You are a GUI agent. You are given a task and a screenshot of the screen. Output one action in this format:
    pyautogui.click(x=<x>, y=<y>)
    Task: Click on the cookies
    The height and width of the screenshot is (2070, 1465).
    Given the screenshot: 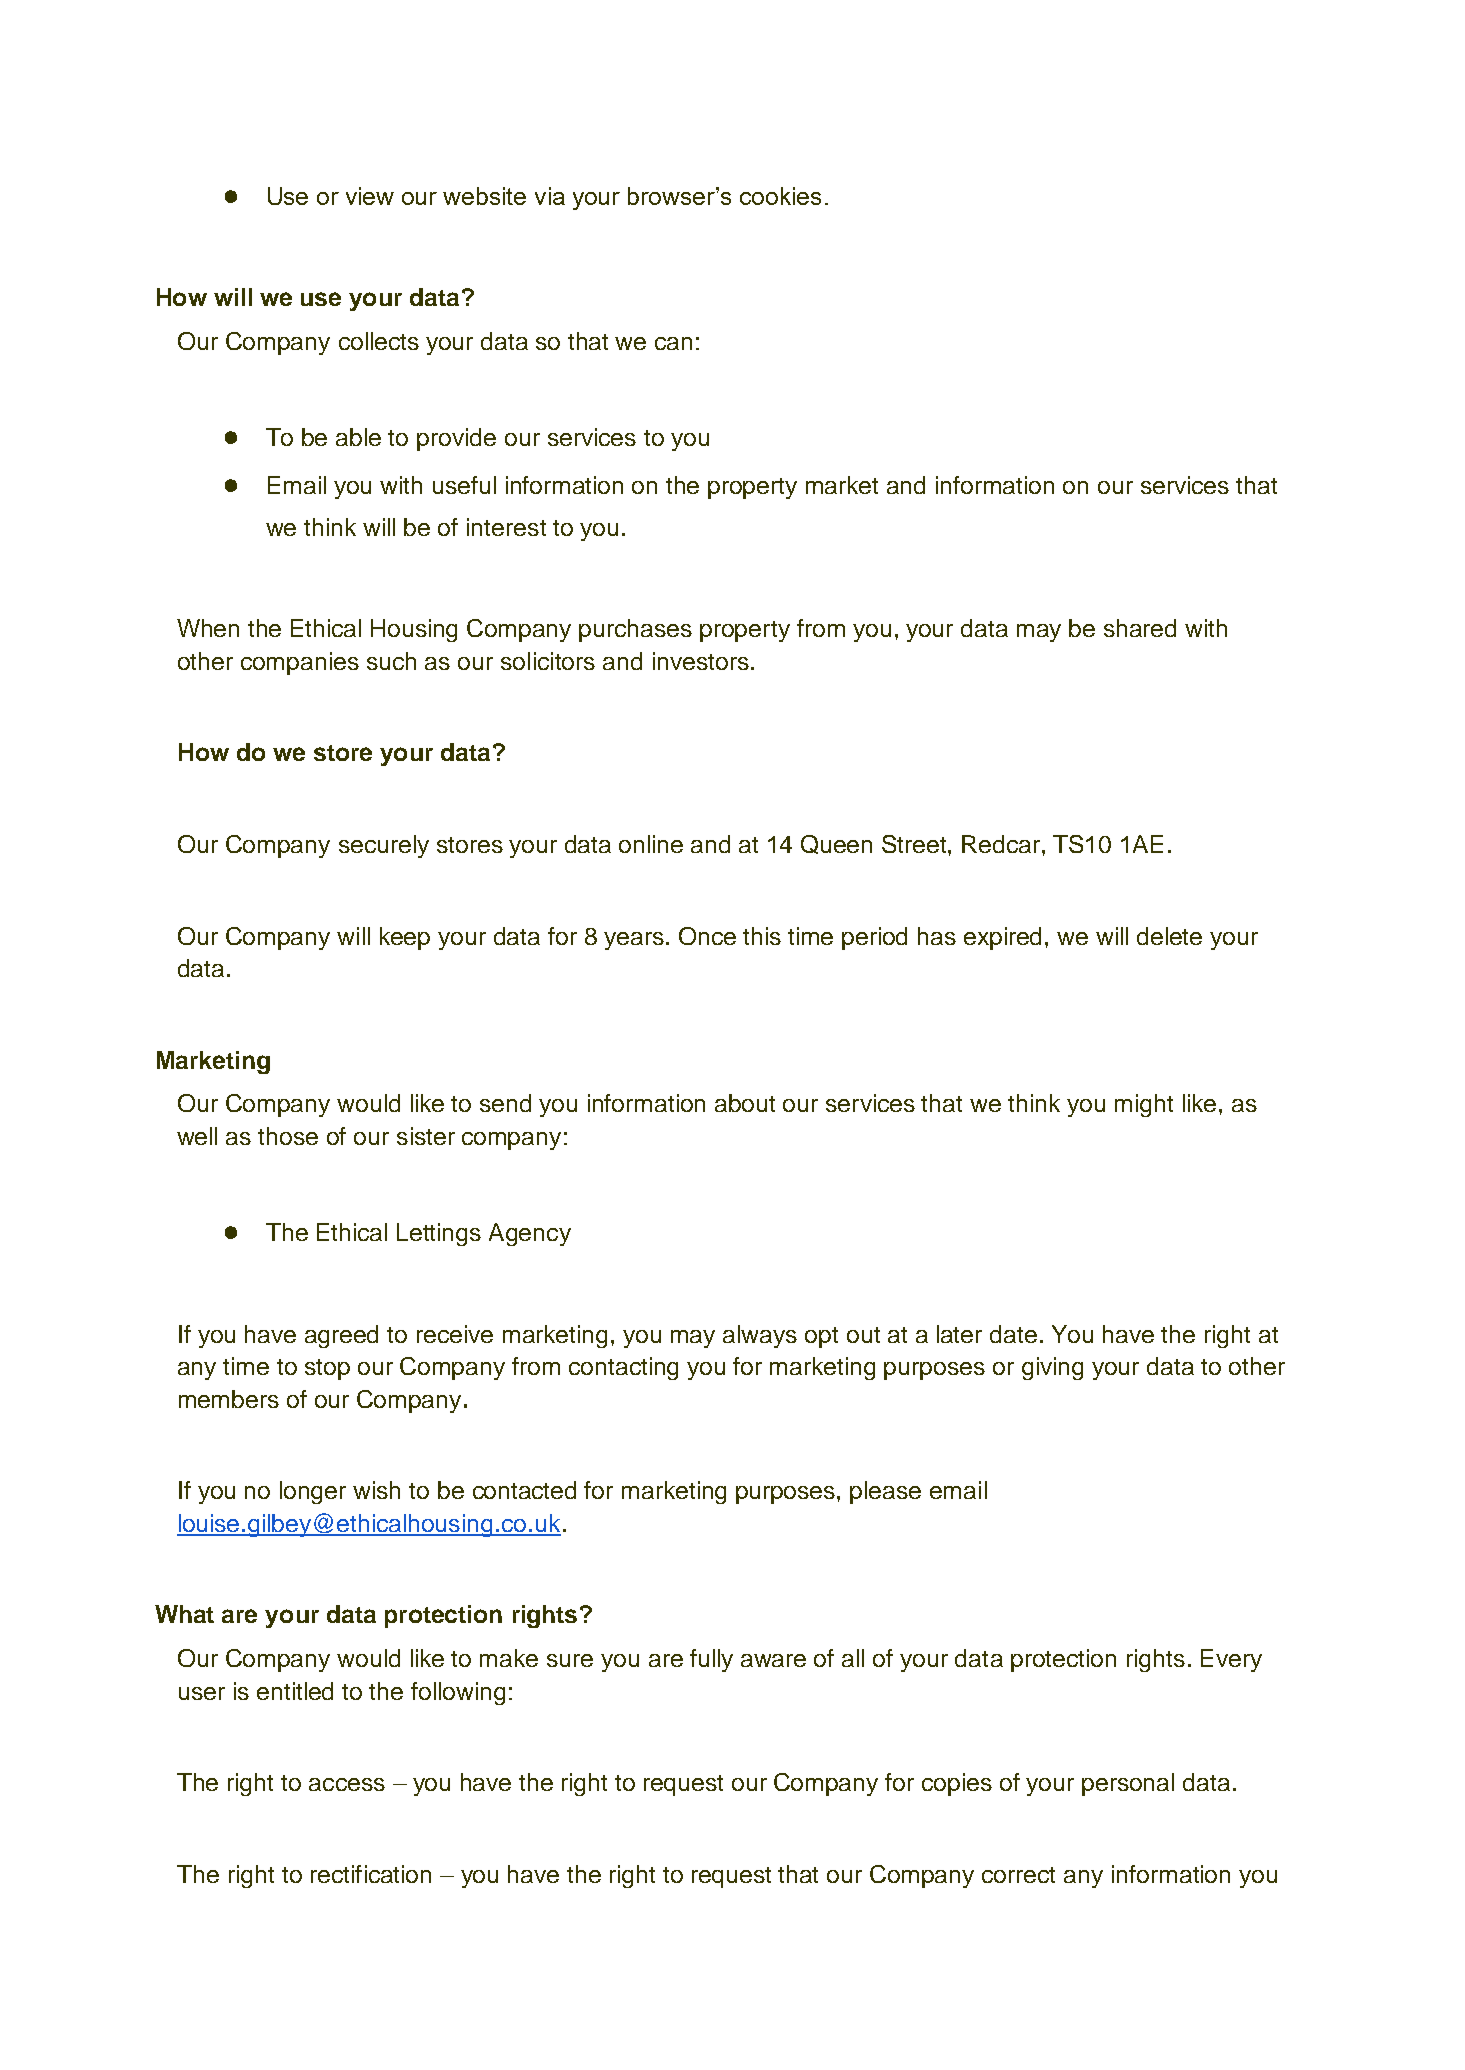 What is the action you would take?
    pyautogui.click(x=780, y=196)
